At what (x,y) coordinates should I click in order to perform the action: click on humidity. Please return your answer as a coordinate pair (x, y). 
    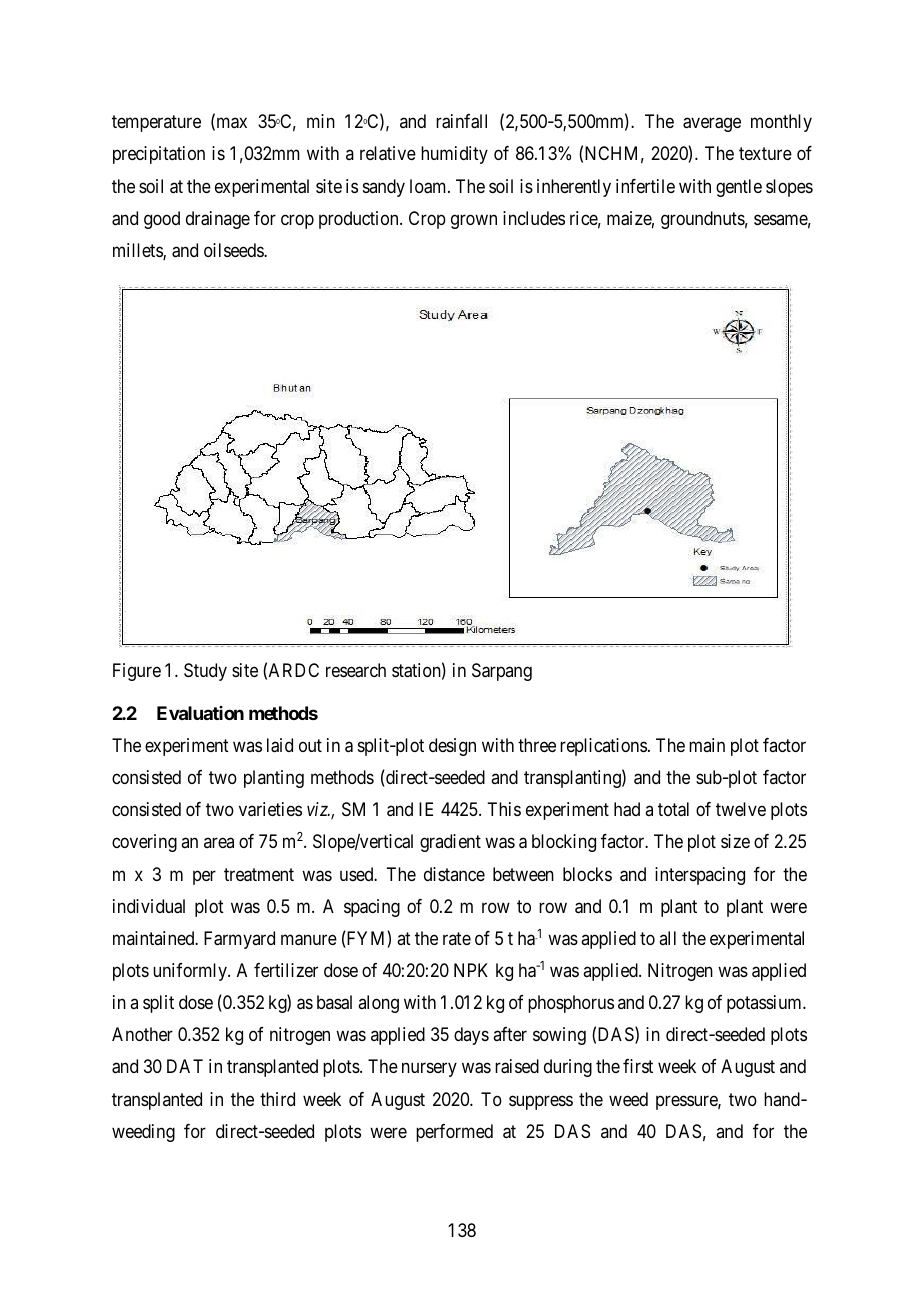
    Looking at the image, I should click on (454, 155).
